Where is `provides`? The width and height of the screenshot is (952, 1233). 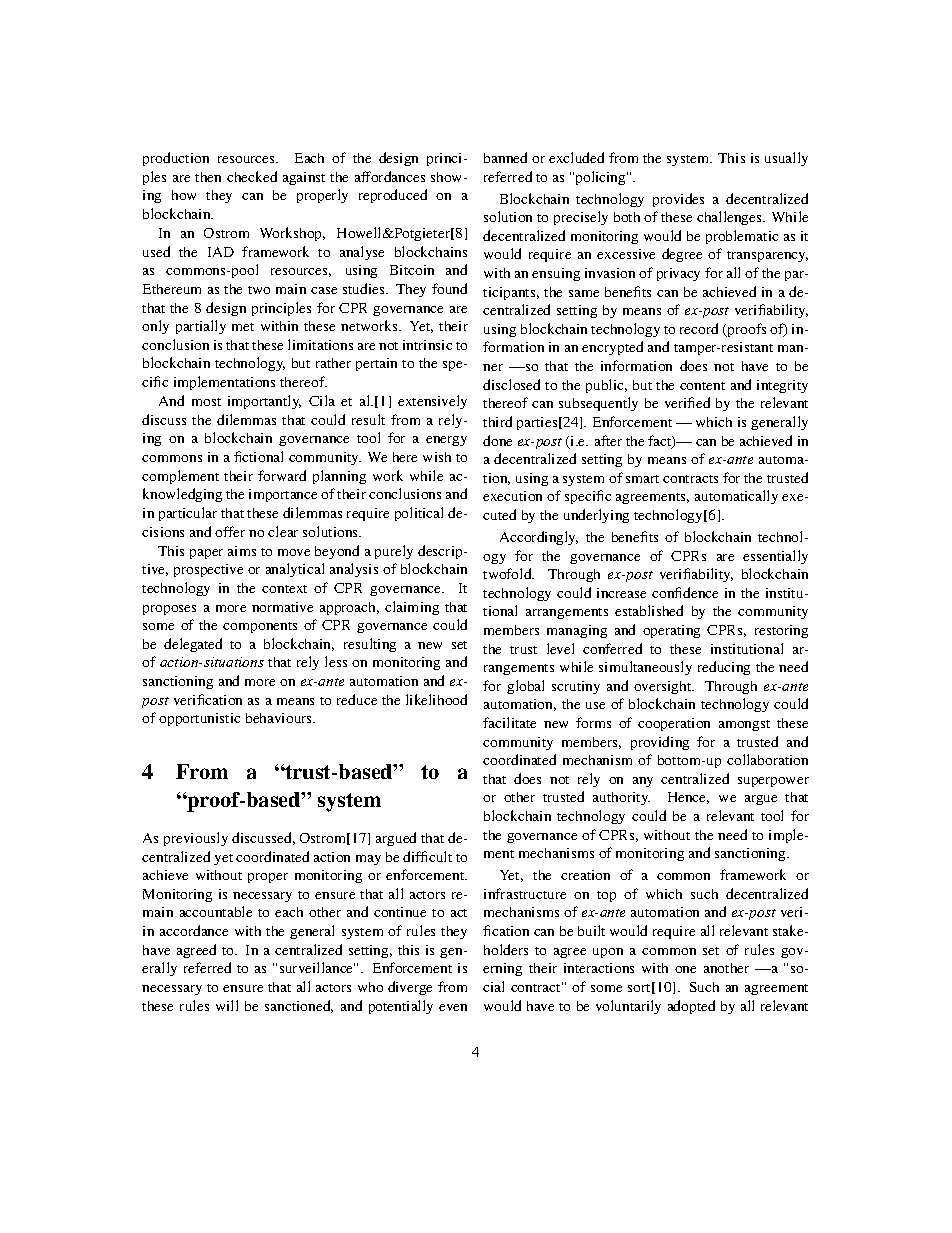
provides is located at coordinates (678, 200).
